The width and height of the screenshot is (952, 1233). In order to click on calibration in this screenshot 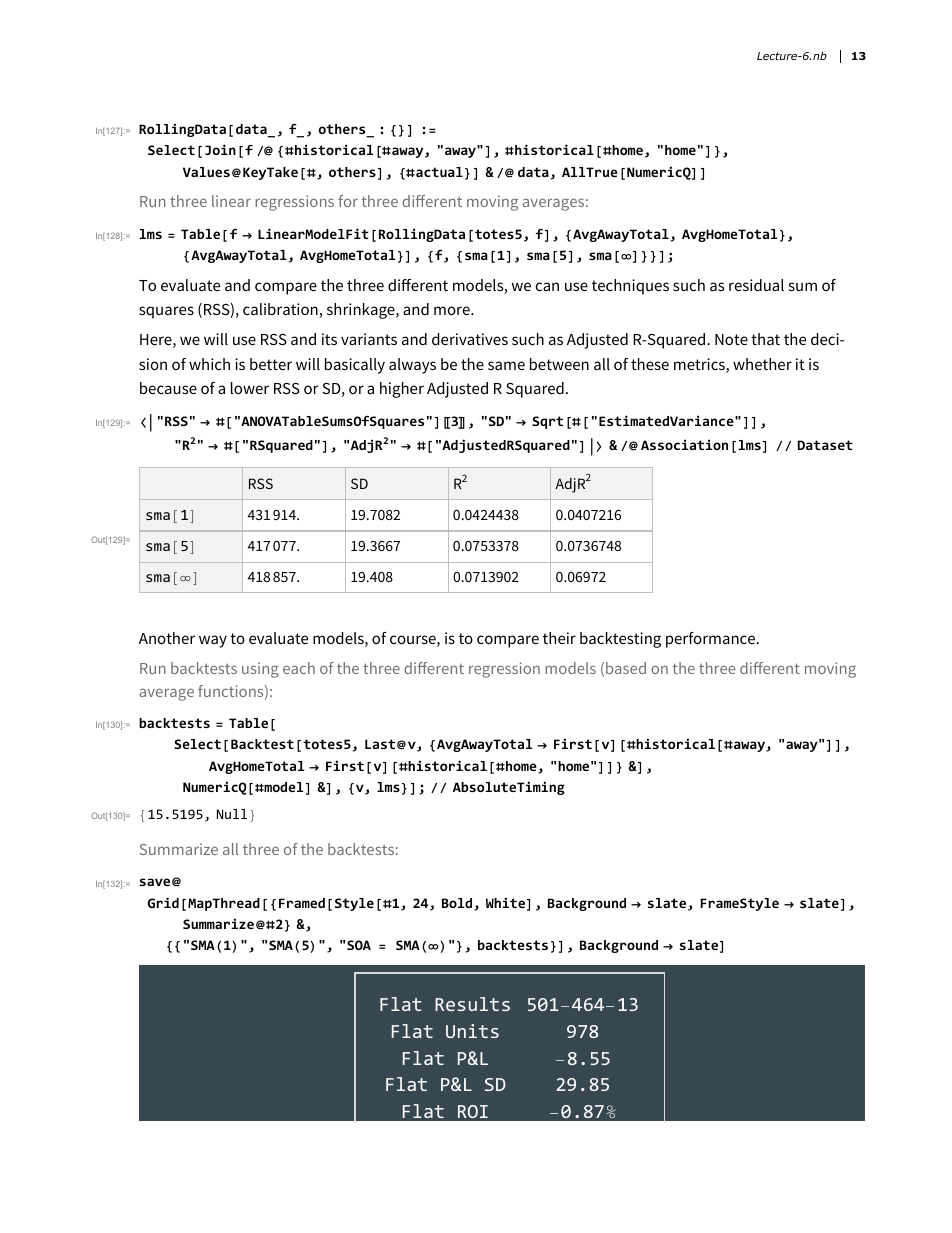, I will do `click(281, 310)`.
